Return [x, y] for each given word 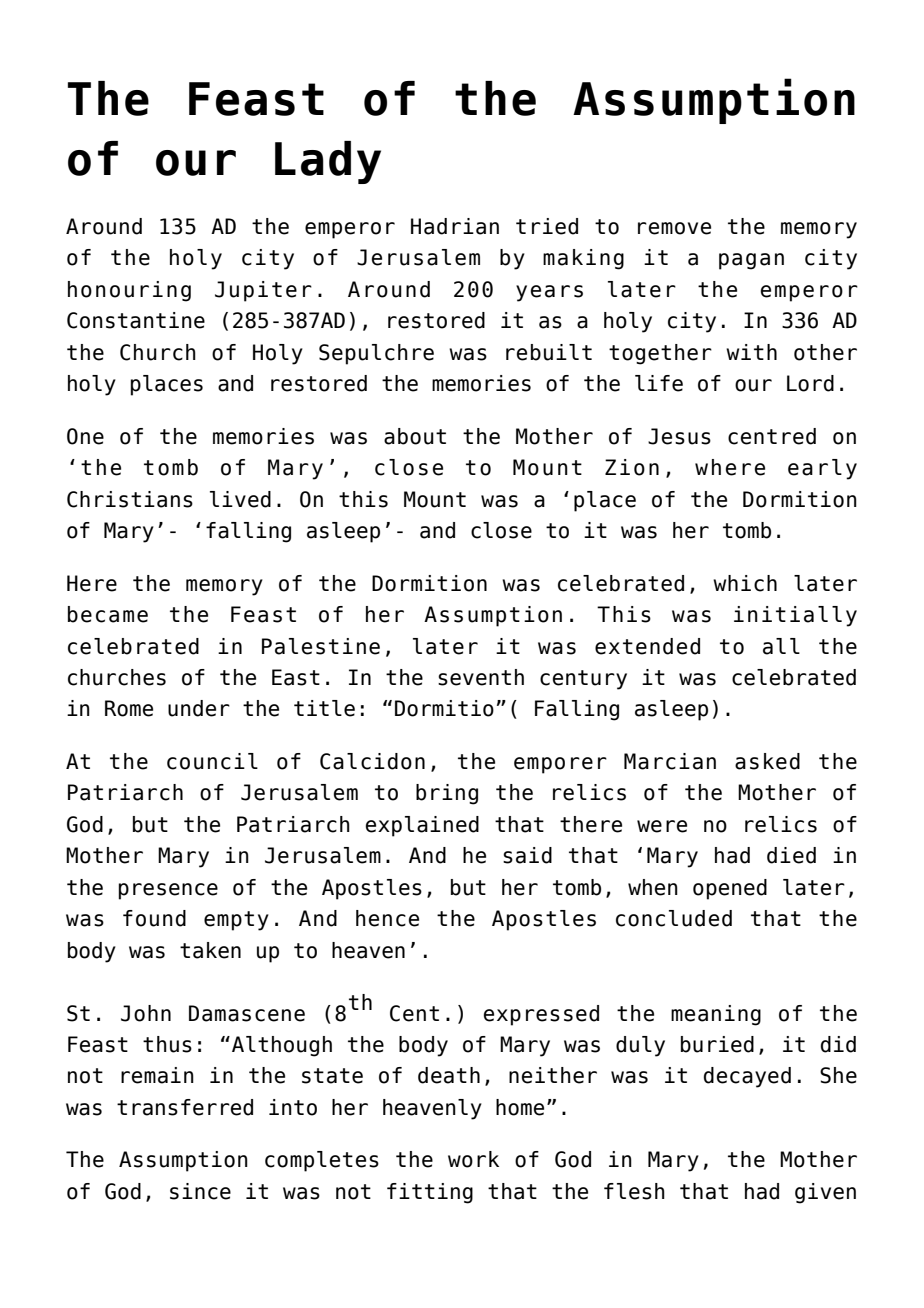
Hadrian [455, 226]
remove [674, 228]
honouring [129, 291]
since [200, 1191]
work [473, 1159]
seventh [481, 677]
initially [795, 616]
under [199, 708]
